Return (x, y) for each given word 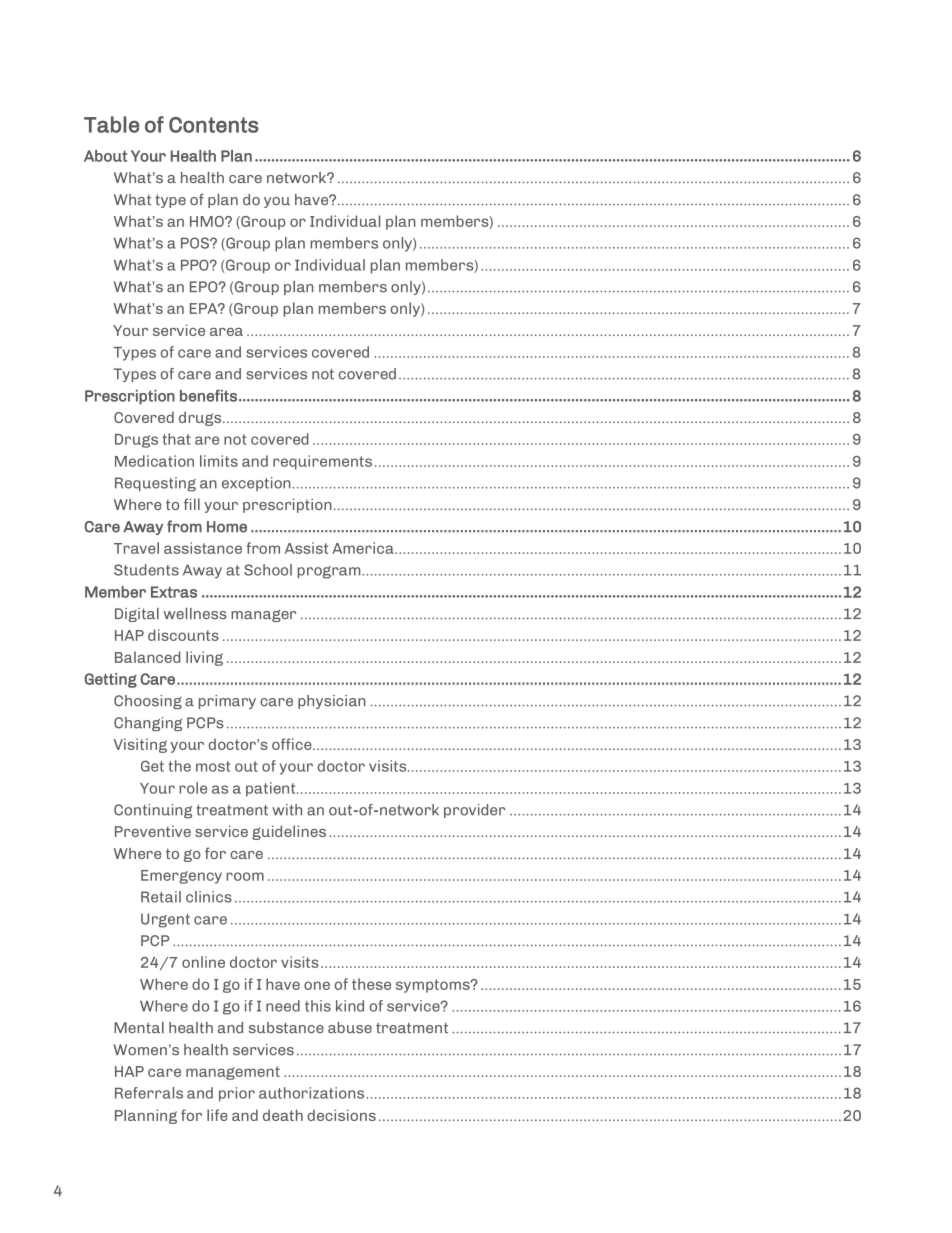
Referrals (149, 1093)
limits (219, 461)
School (268, 570)
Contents (214, 125)
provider (474, 811)
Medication (154, 461)
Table (111, 124)
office (293, 744)
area (226, 332)
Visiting (140, 745)
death (283, 1115)
